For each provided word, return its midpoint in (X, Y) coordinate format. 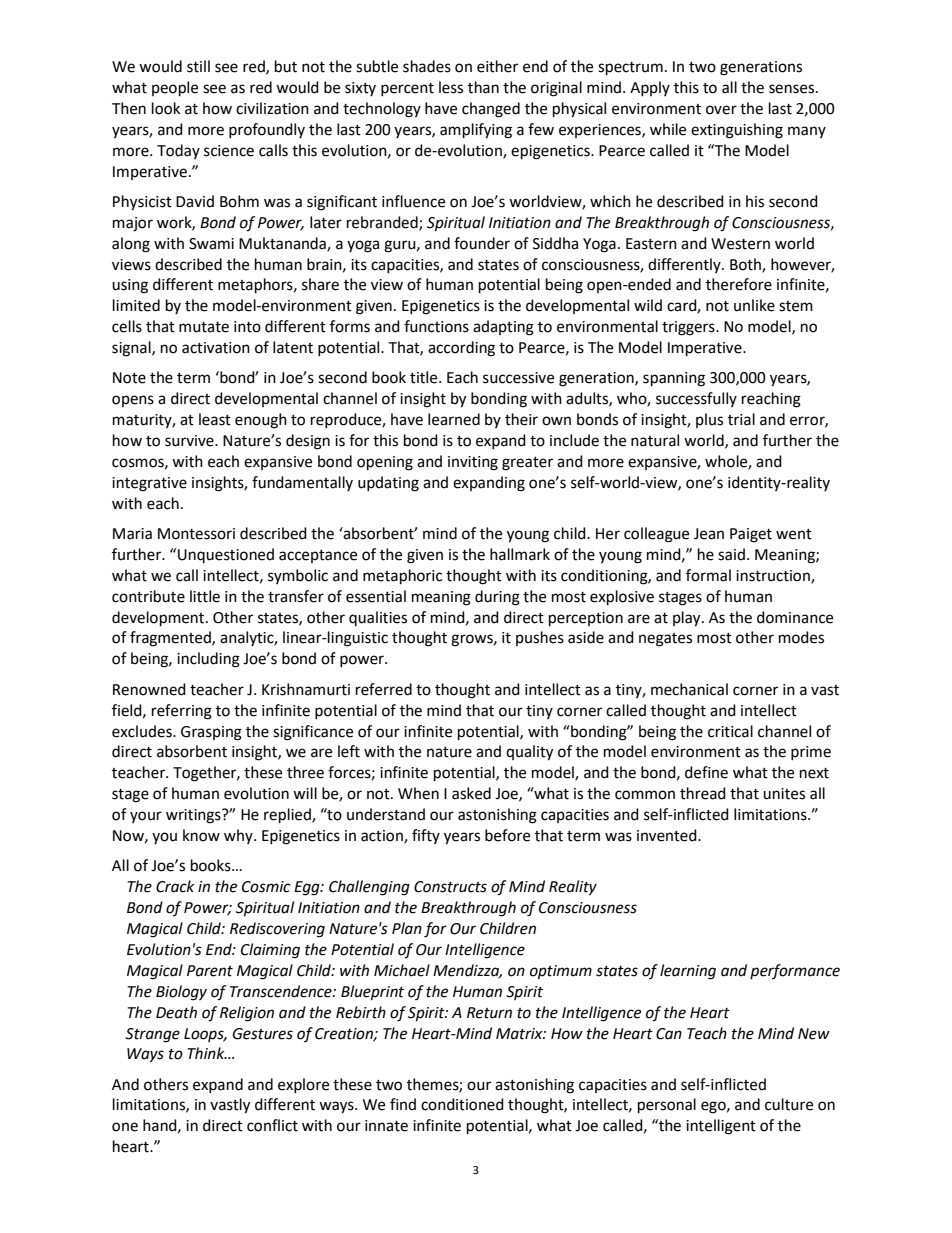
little (205, 596)
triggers (689, 328)
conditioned (462, 1104)
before (507, 835)
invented (668, 835)
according (461, 349)
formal (708, 575)
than (483, 87)
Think (207, 1053)
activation (216, 348)
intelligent (721, 1127)
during (497, 598)
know (201, 835)
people (175, 89)
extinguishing (737, 131)
